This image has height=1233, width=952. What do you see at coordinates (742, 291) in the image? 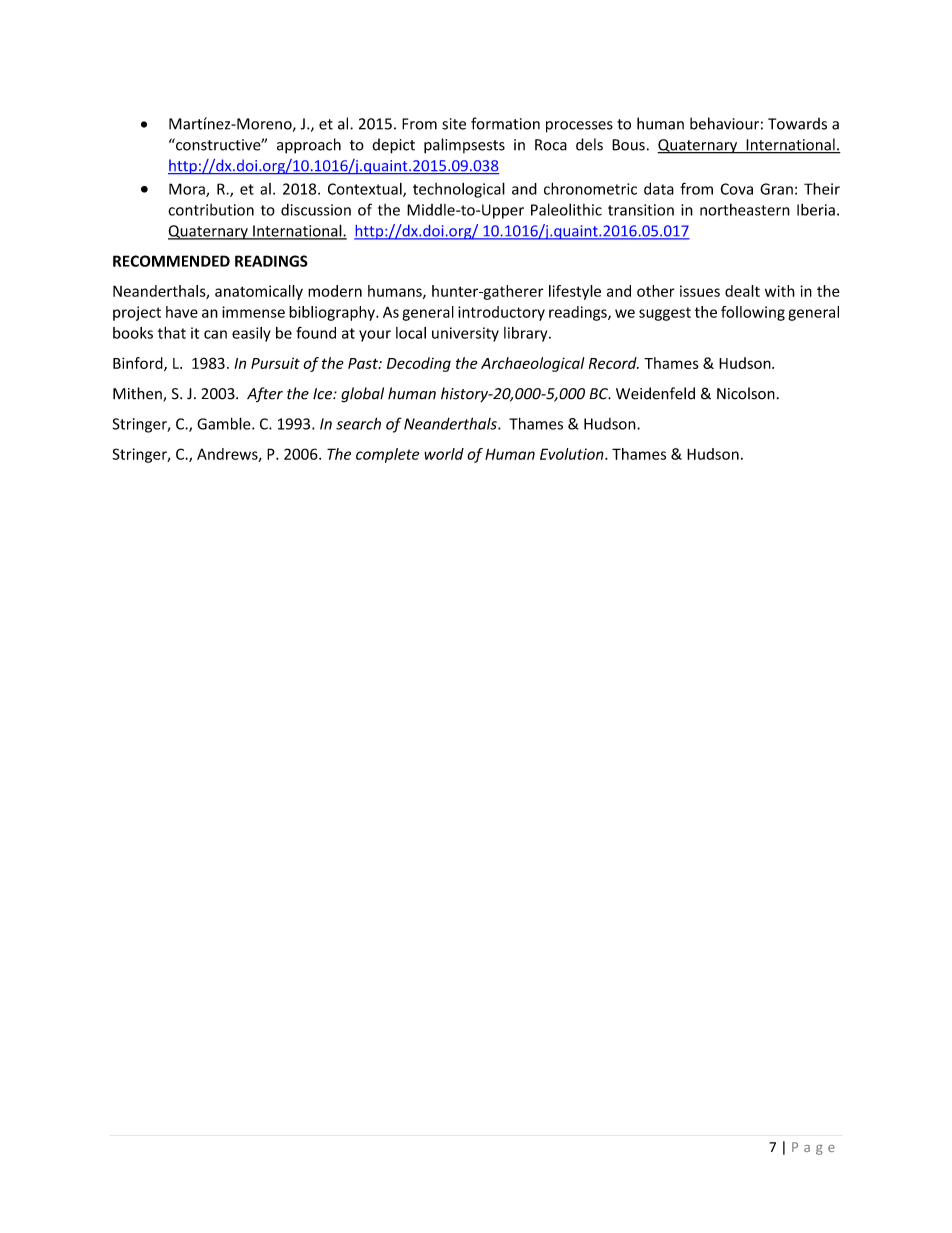
I see `dealt` at bounding box center [742, 291].
